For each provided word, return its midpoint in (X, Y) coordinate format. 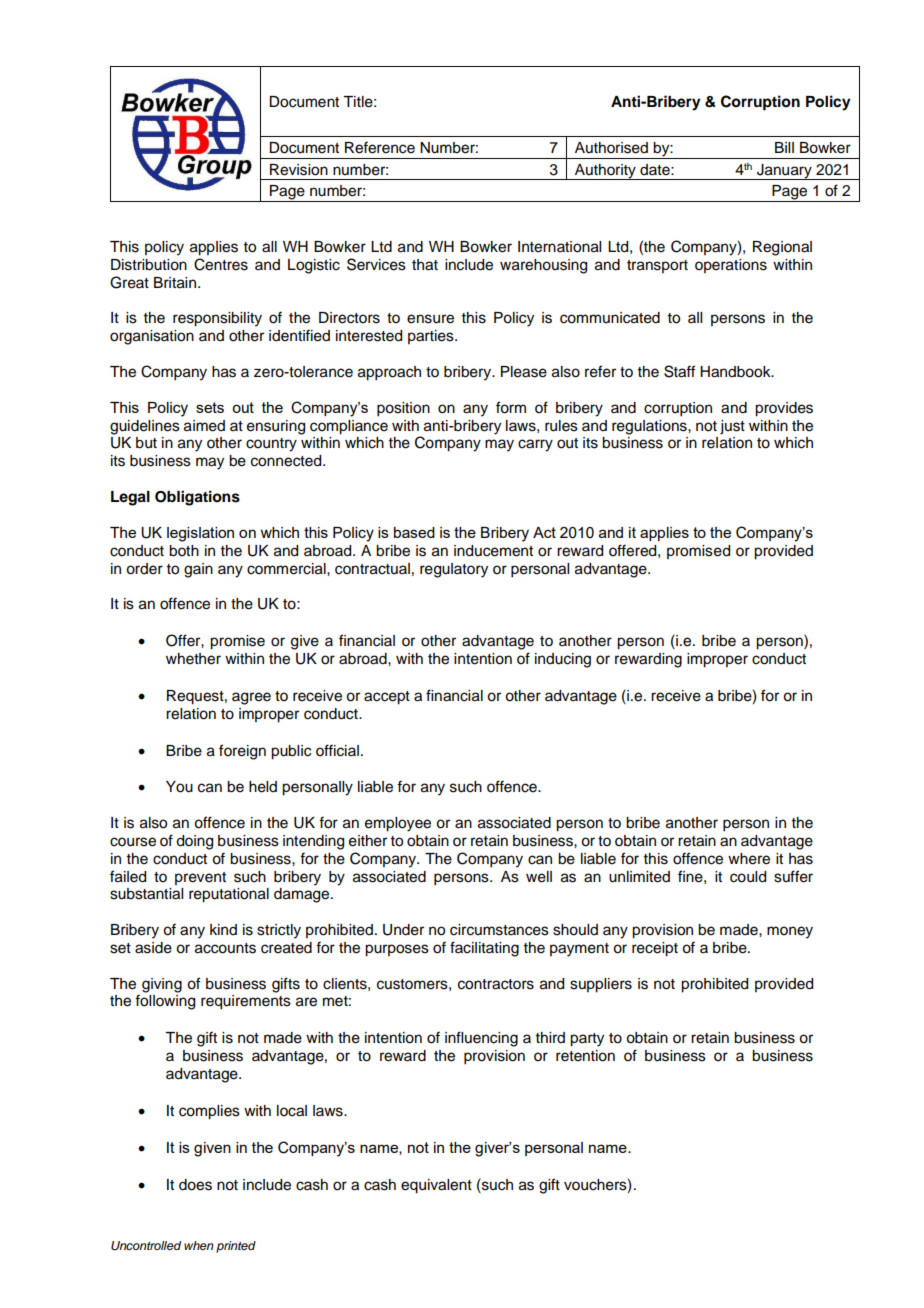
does (195, 1185)
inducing (563, 660)
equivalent (436, 1186)
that (425, 265)
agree (251, 698)
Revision (299, 170)
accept (387, 698)
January (784, 172)
